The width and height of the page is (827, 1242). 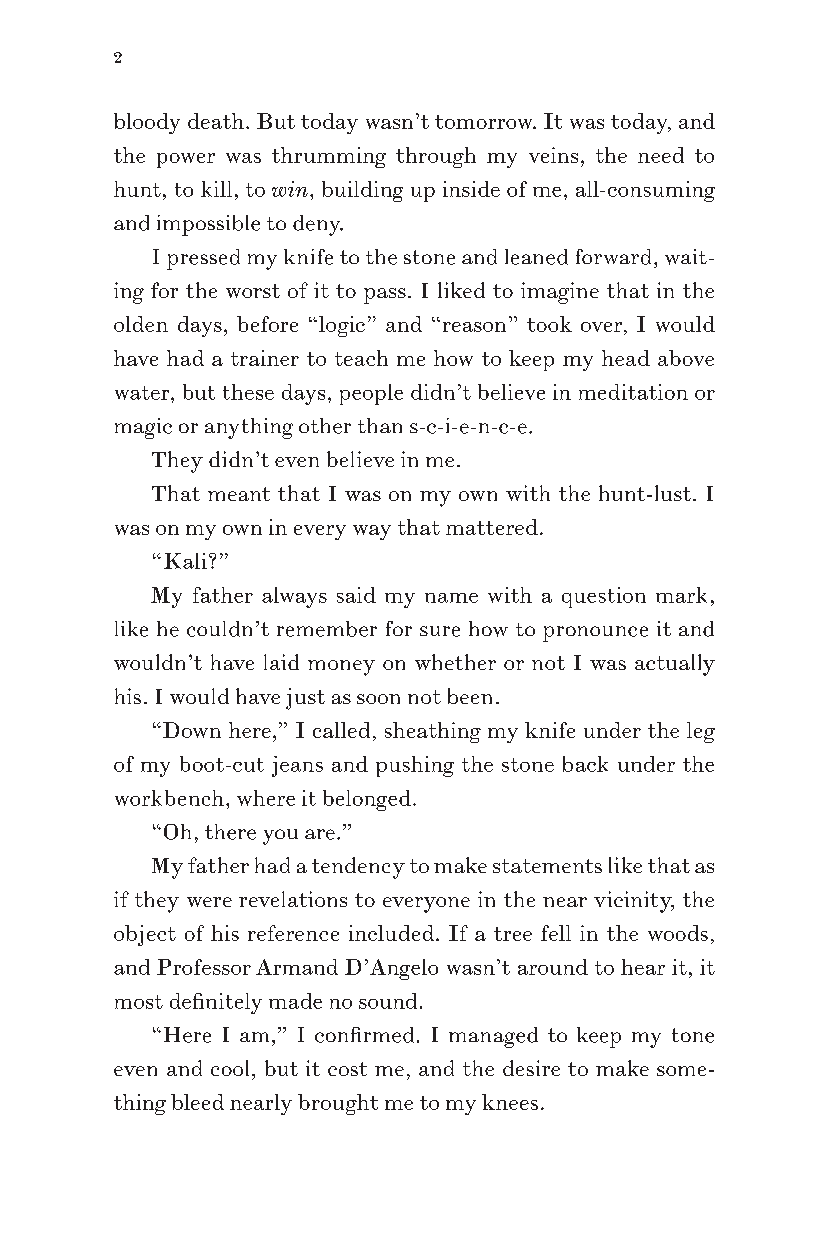 I want to click on sure, so click(x=440, y=631).
